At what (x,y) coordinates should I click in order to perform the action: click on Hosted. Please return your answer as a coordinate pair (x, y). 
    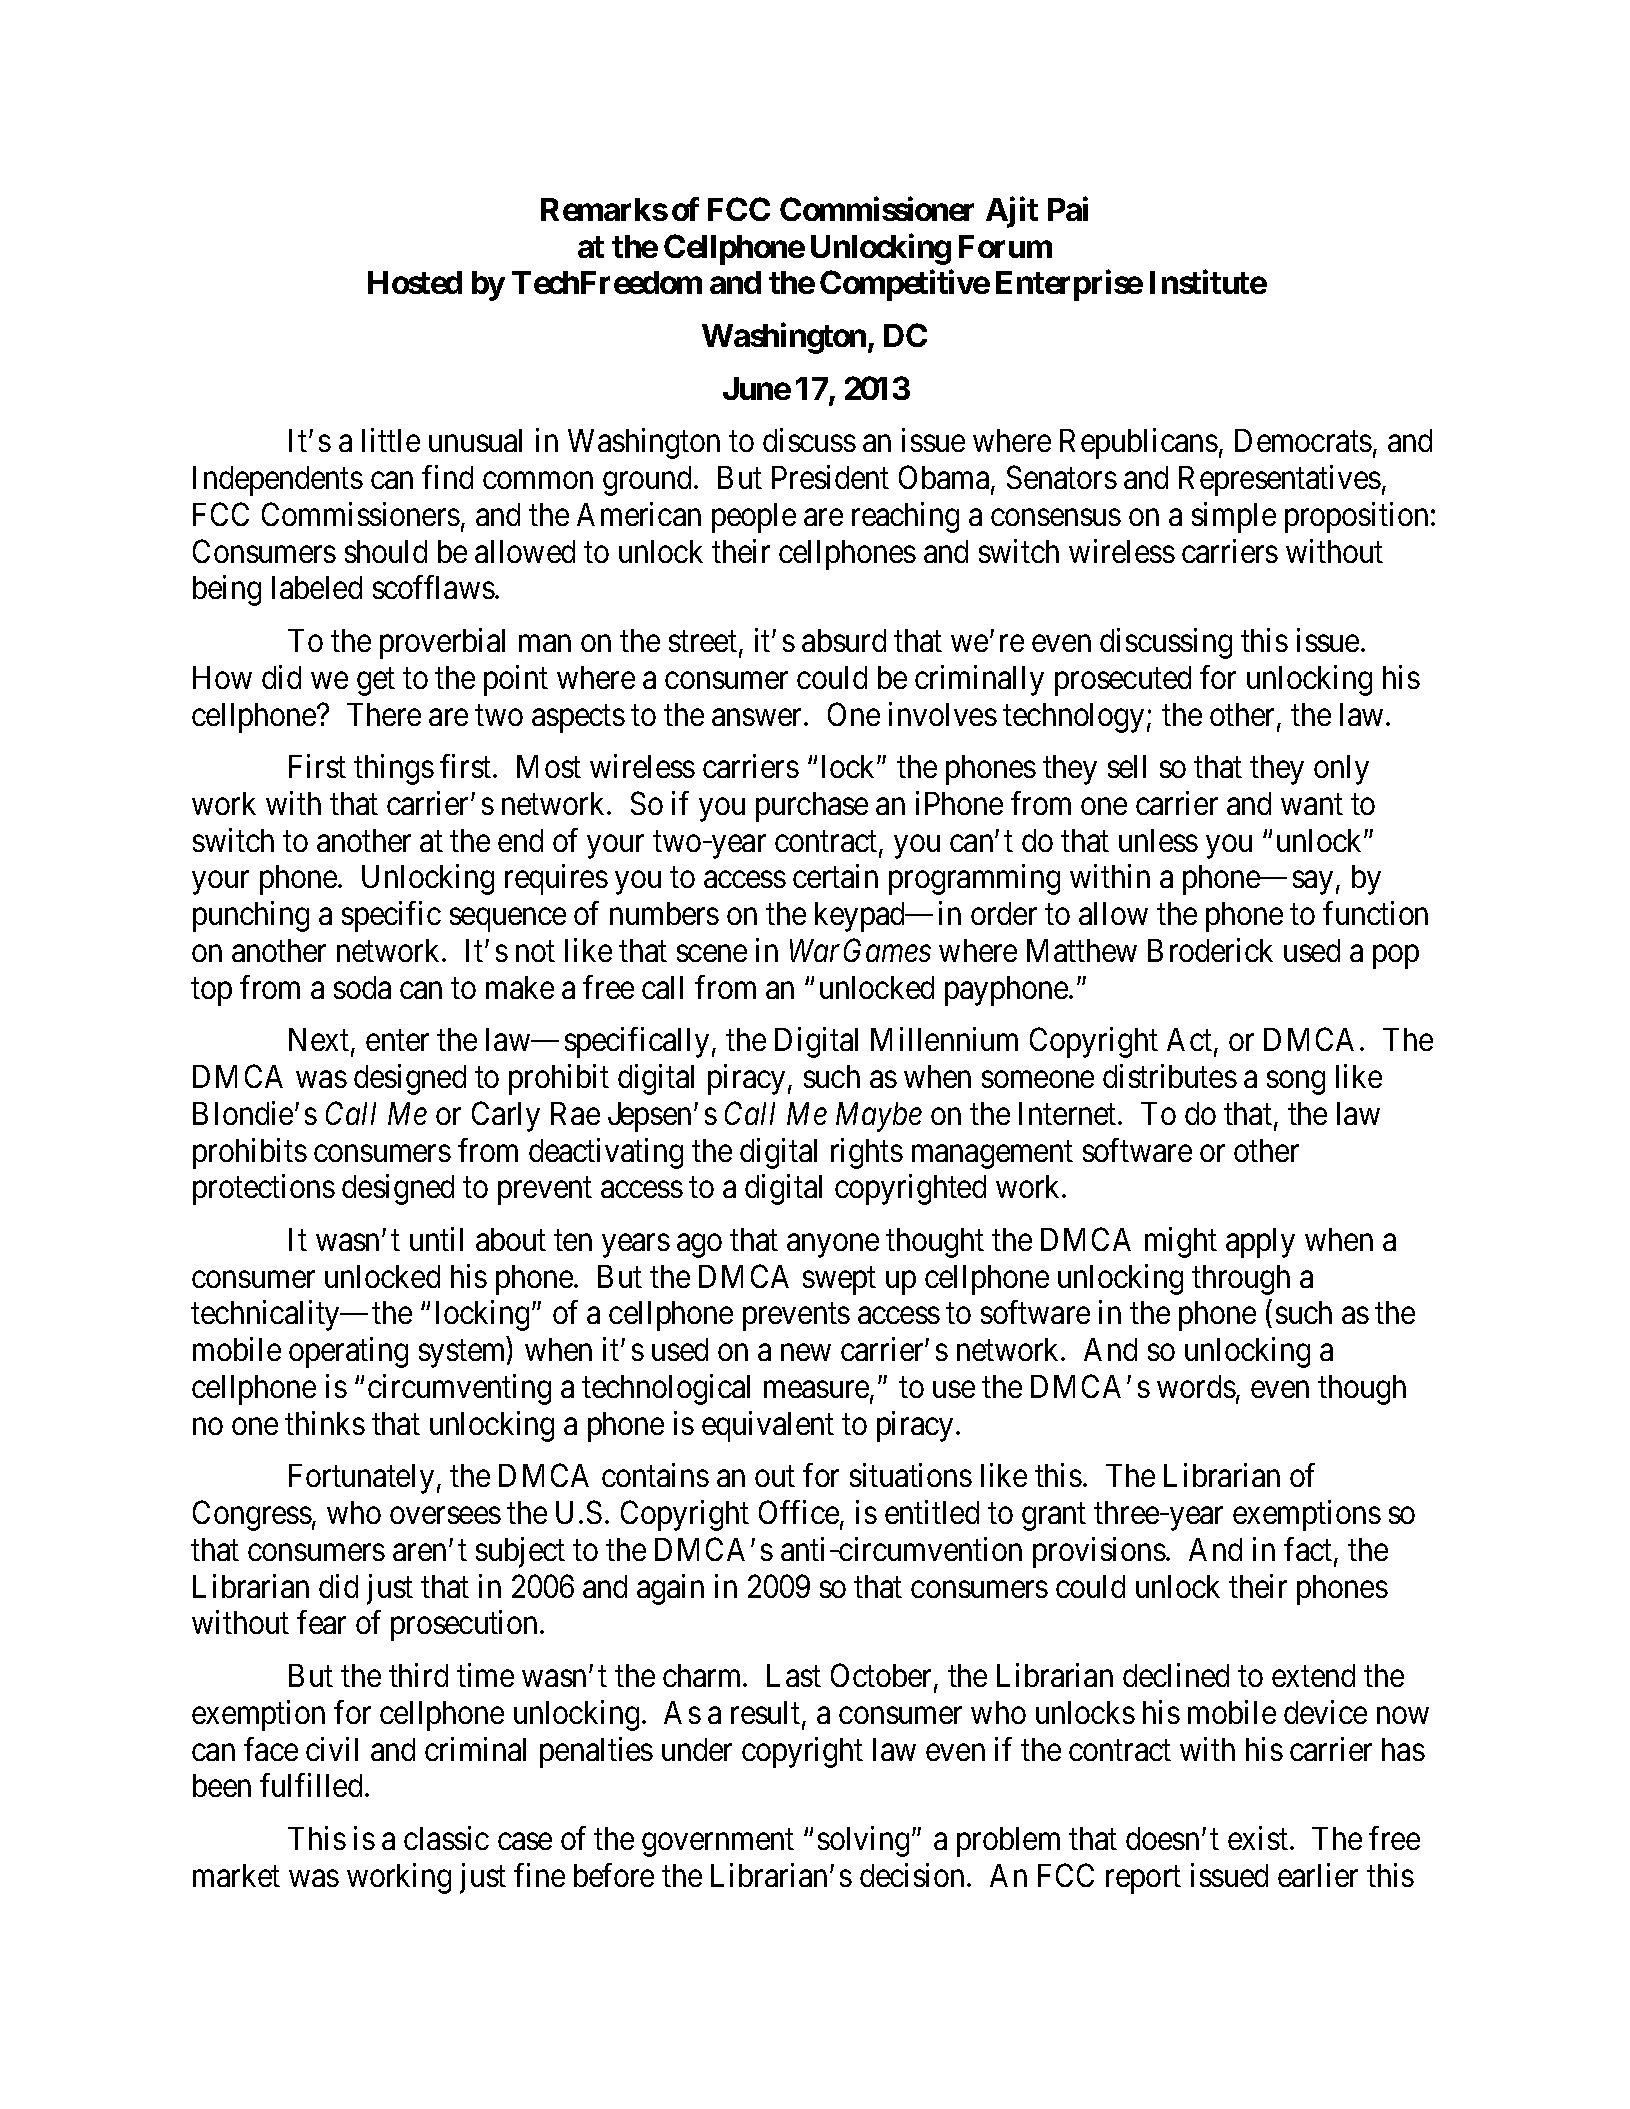
    Looking at the image, I should click on (415, 282).
